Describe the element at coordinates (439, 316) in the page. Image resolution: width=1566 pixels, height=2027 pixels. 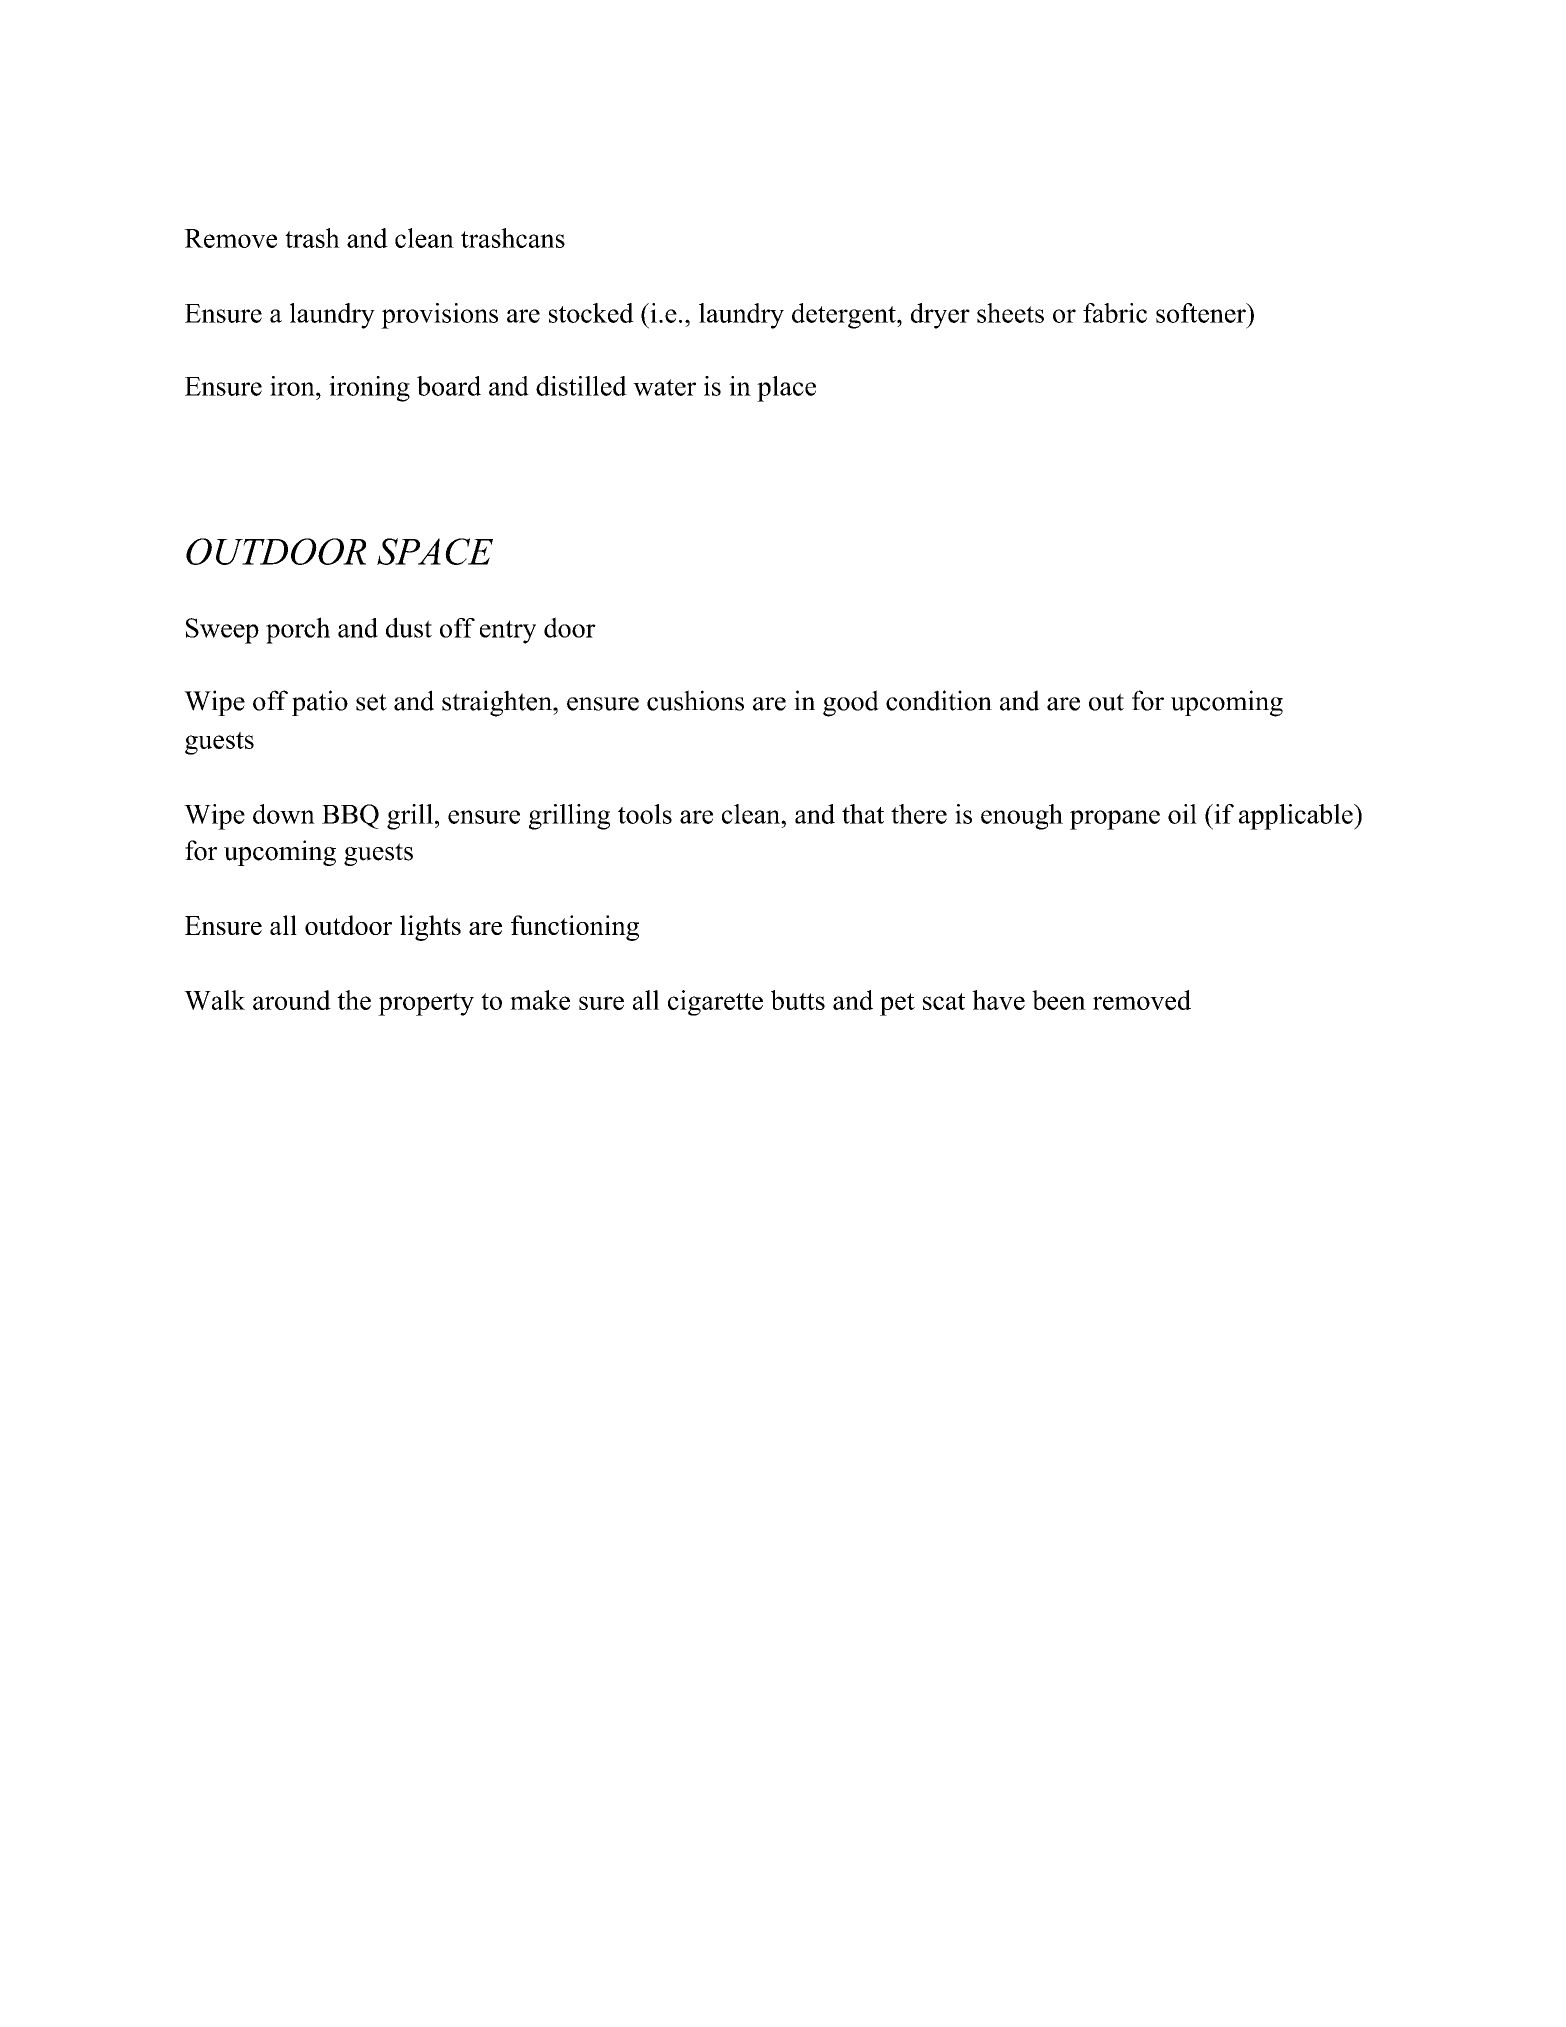
I see `provisions` at that location.
